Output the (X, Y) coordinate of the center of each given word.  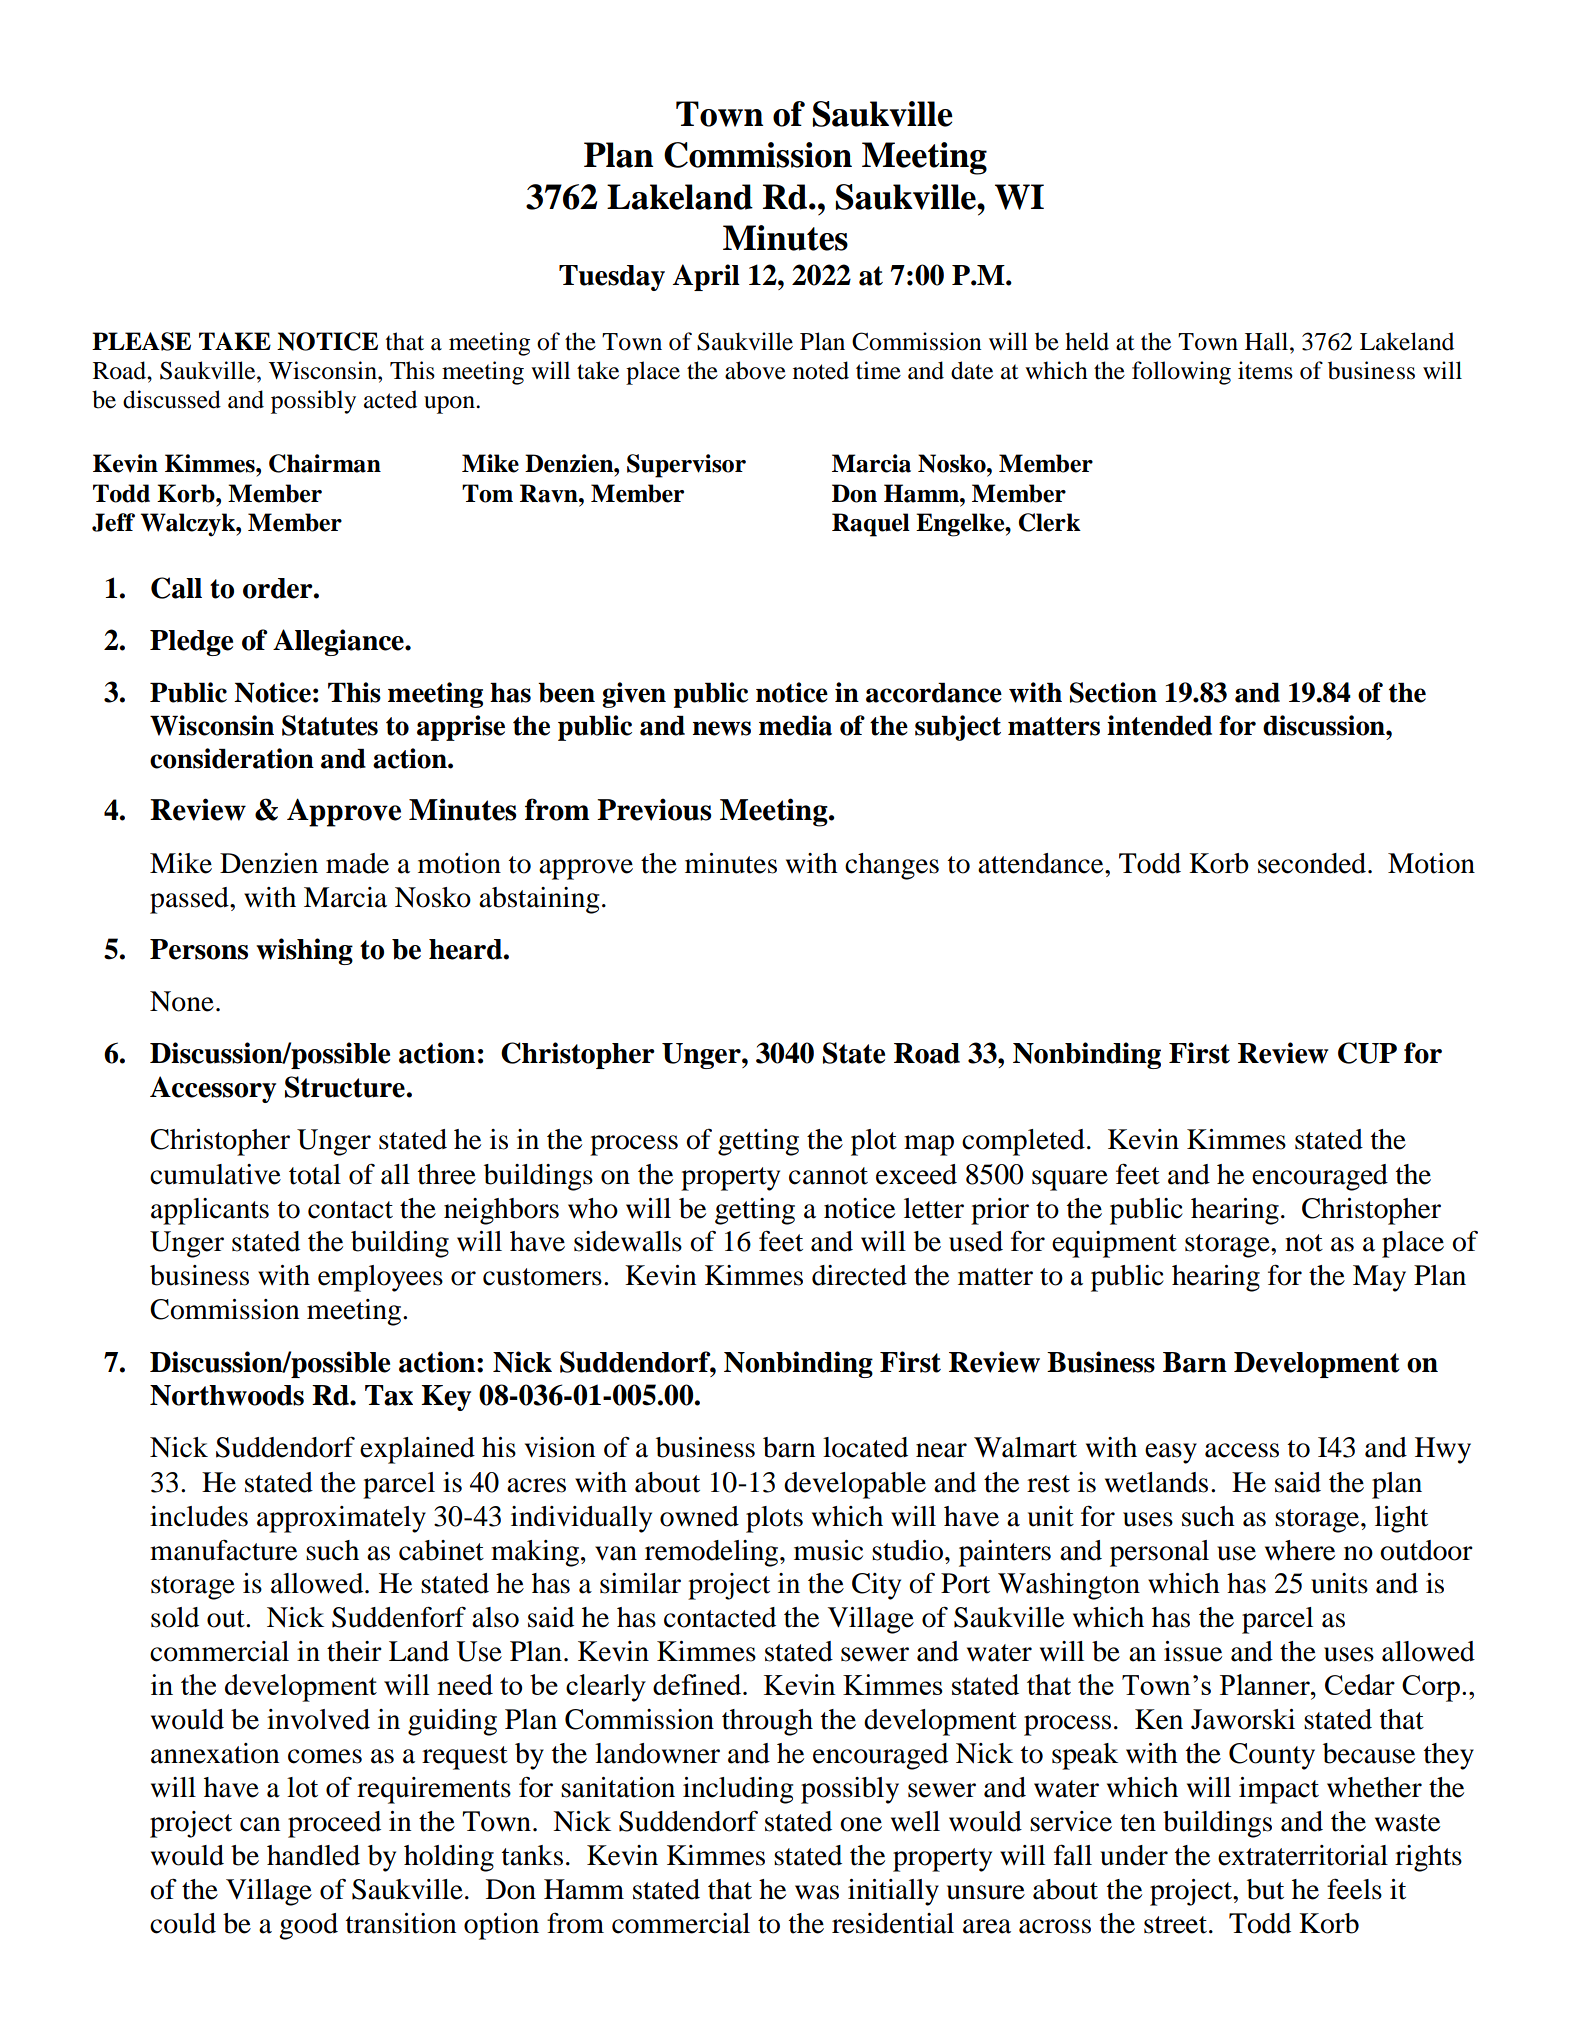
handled (313, 1855)
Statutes (330, 725)
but (1265, 1889)
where (1300, 1550)
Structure (345, 1087)
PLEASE (141, 341)
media (795, 725)
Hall (1268, 341)
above (755, 370)
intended (1159, 725)
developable (855, 1485)
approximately (341, 1519)
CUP (1367, 1053)
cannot (828, 1176)
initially (893, 1892)
